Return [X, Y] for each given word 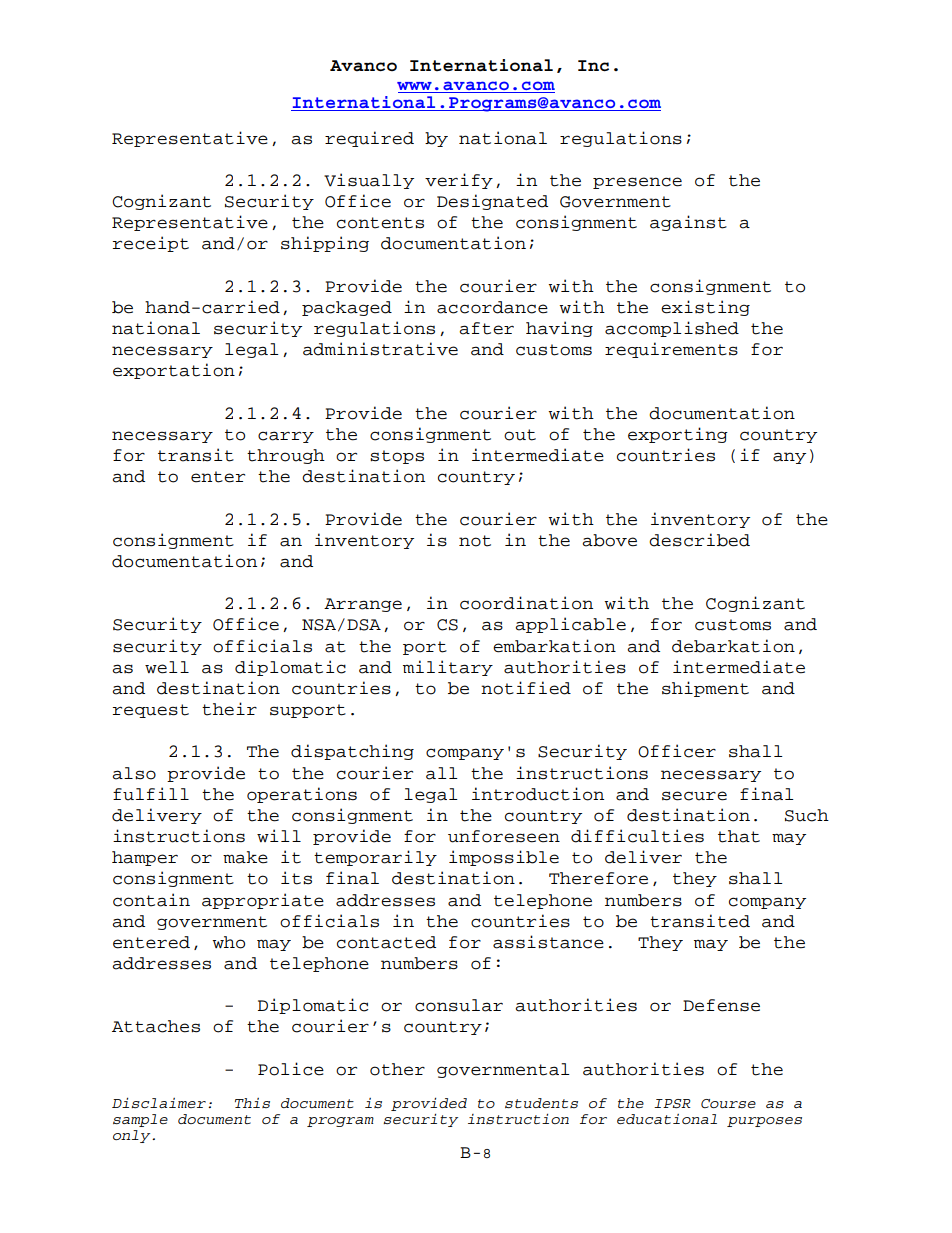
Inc [593, 65]
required [369, 139]
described [699, 540]
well [167, 667]
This [252, 1103]
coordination [526, 603]
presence [637, 183]
